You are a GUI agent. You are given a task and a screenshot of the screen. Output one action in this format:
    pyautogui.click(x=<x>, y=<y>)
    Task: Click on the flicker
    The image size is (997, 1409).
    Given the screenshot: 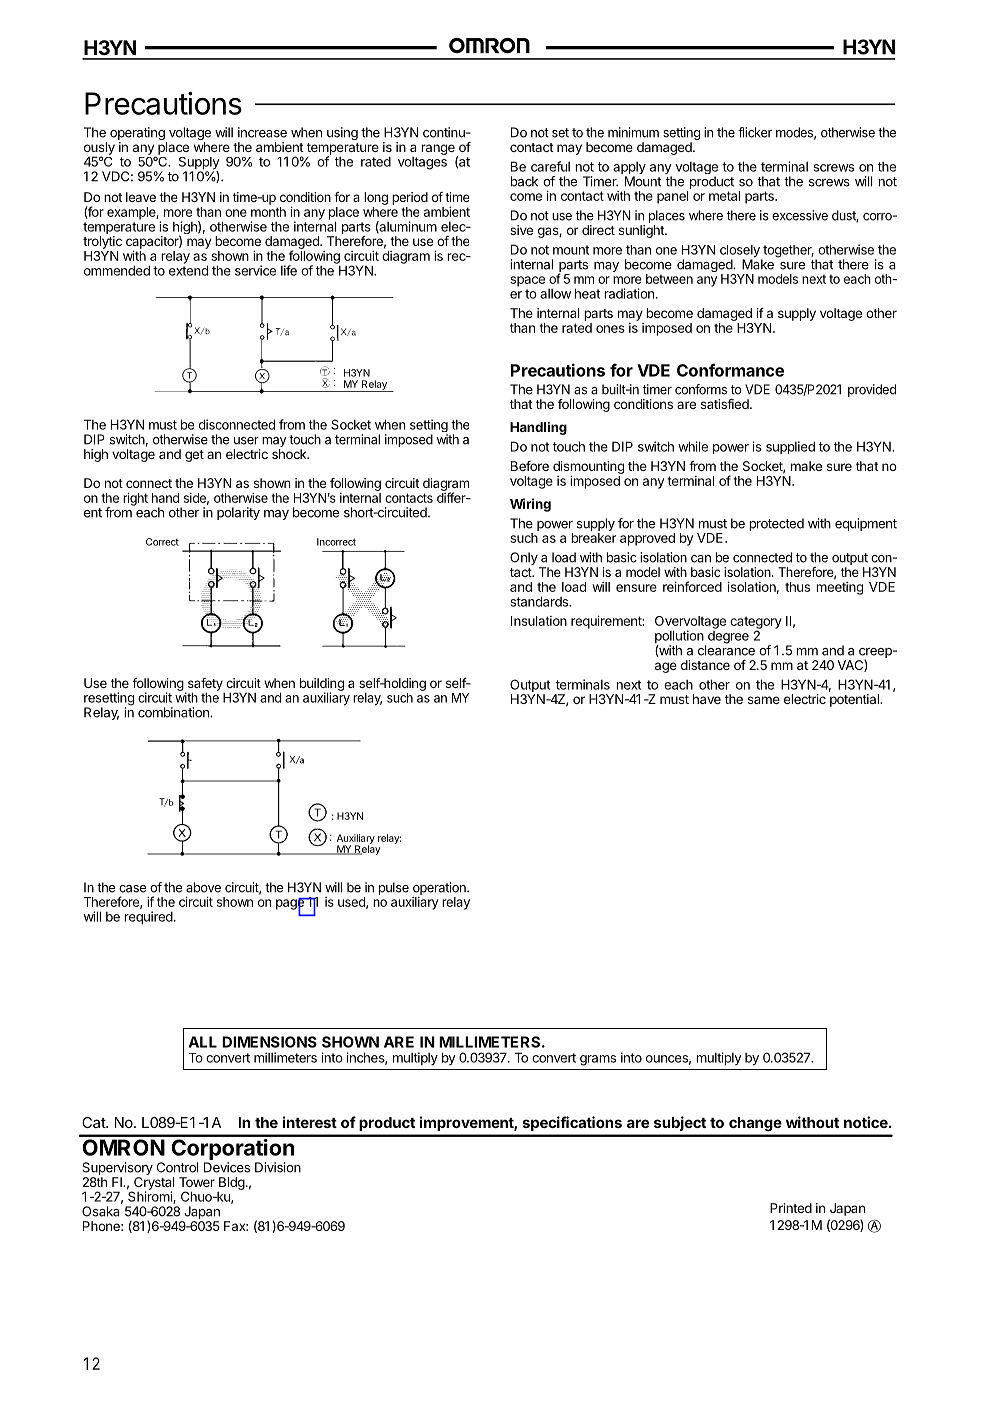 What is the action you would take?
    pyautogui.click(x=755, y=132)
